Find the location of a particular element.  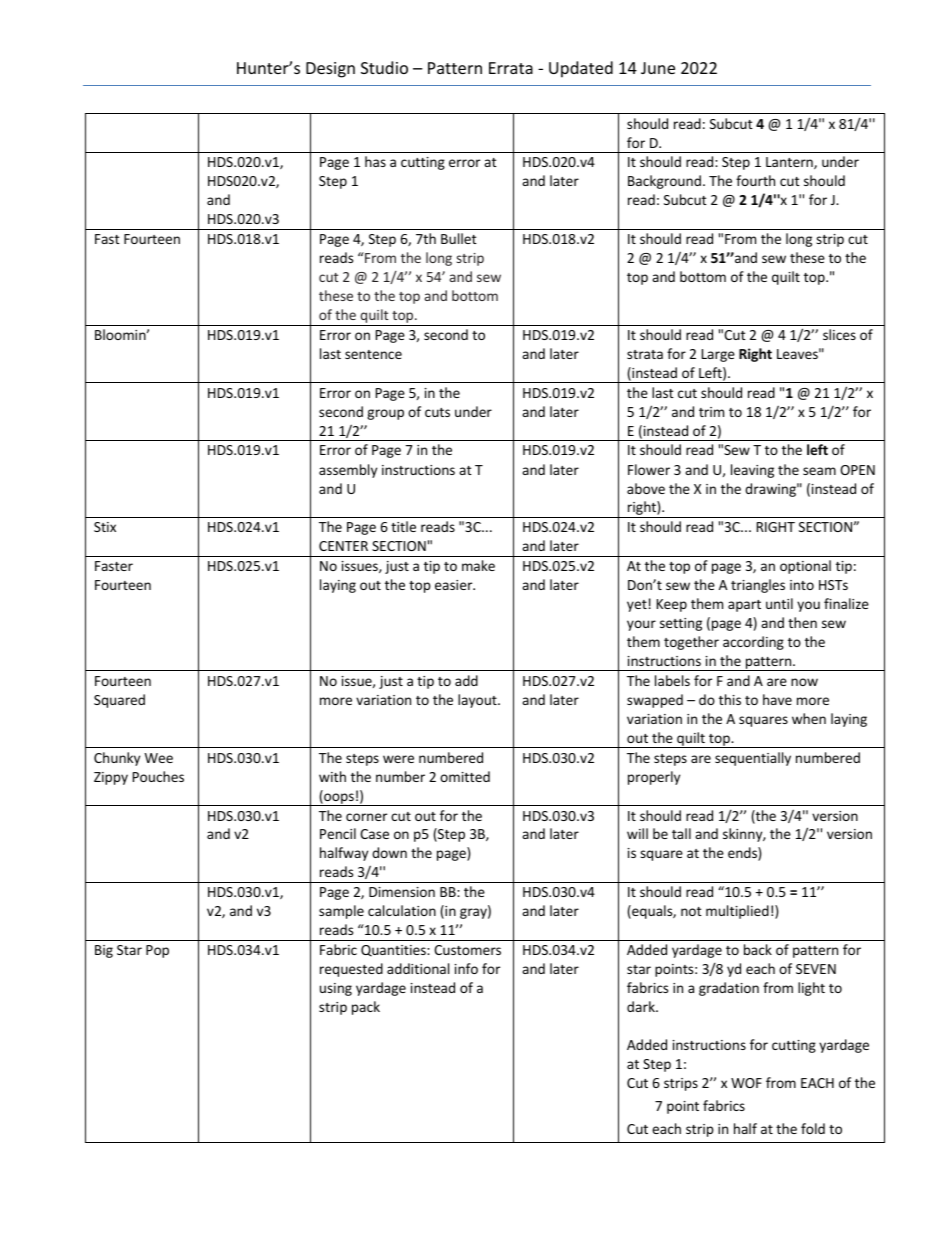

cuts is located at coordinates (437, 412).
